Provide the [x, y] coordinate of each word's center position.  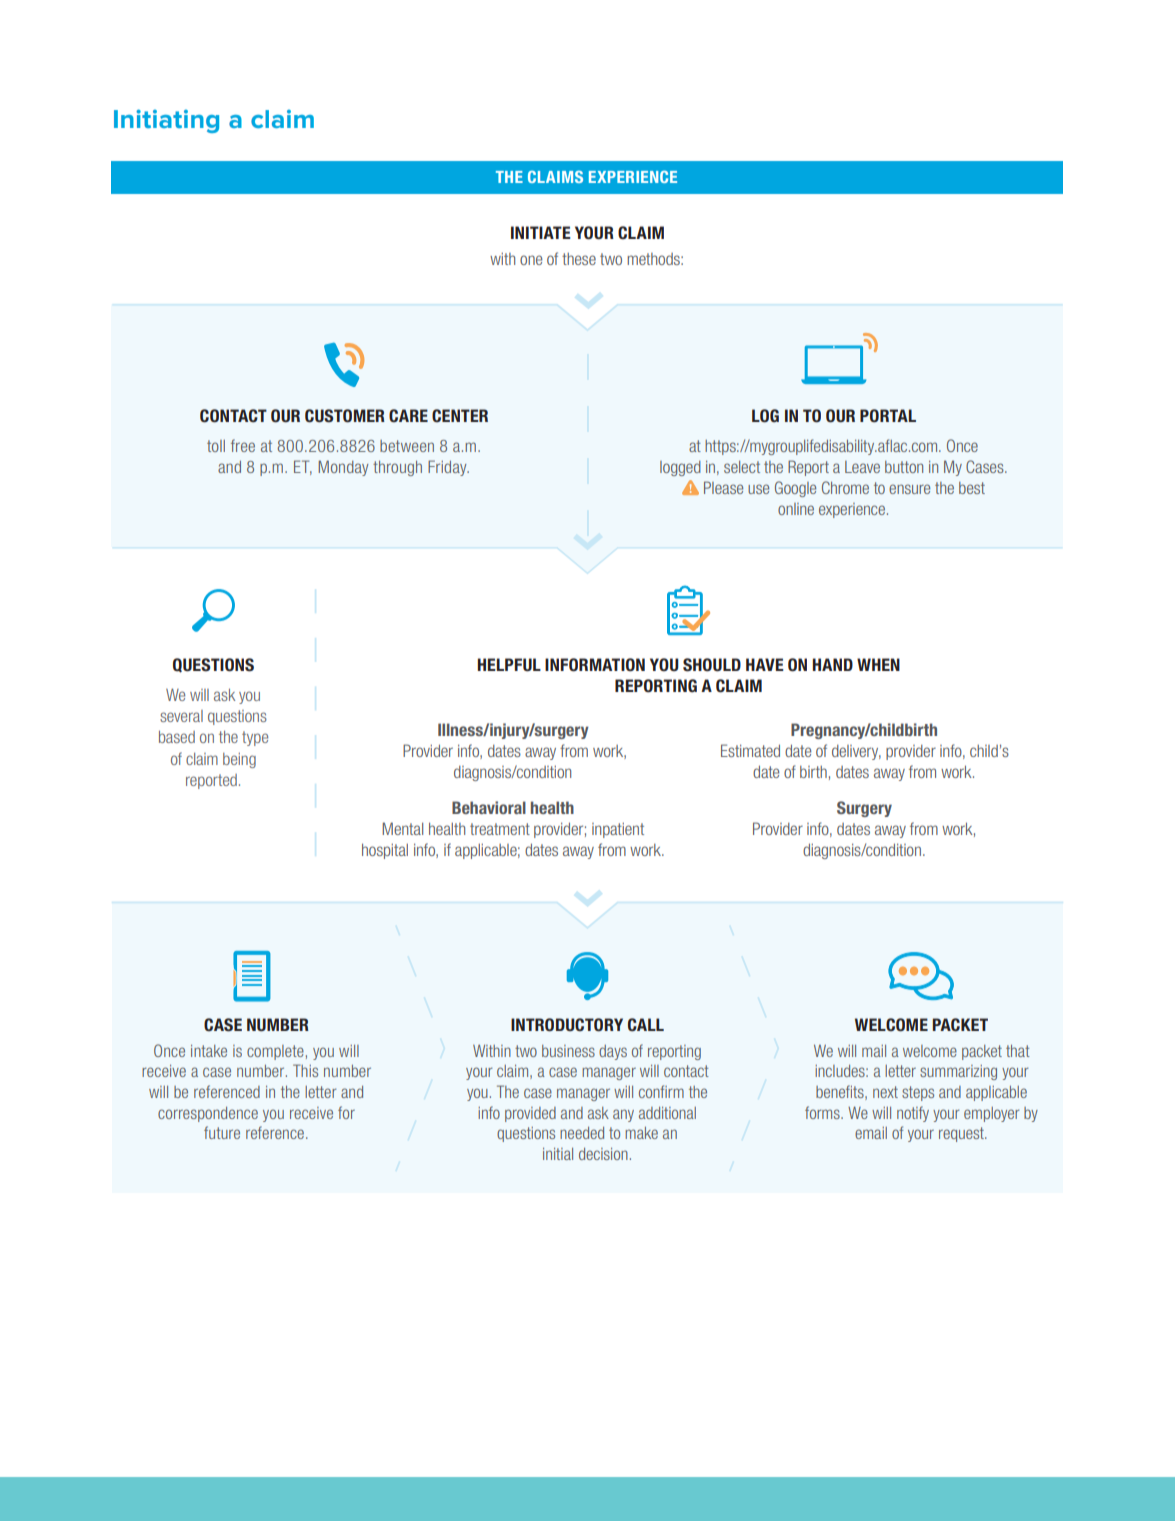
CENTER [460, 415]
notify [913, 1114]
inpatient [618, 830]
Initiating [166, 121]
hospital [385, 851]
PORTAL [888, 416]
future [222, 1132]
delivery [856, 752]
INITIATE [541, 232]
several [181, 716]
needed [582, 1133]
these [579, 259]
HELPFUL [509, 665]
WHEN [878, 664]
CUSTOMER [345, 416]
